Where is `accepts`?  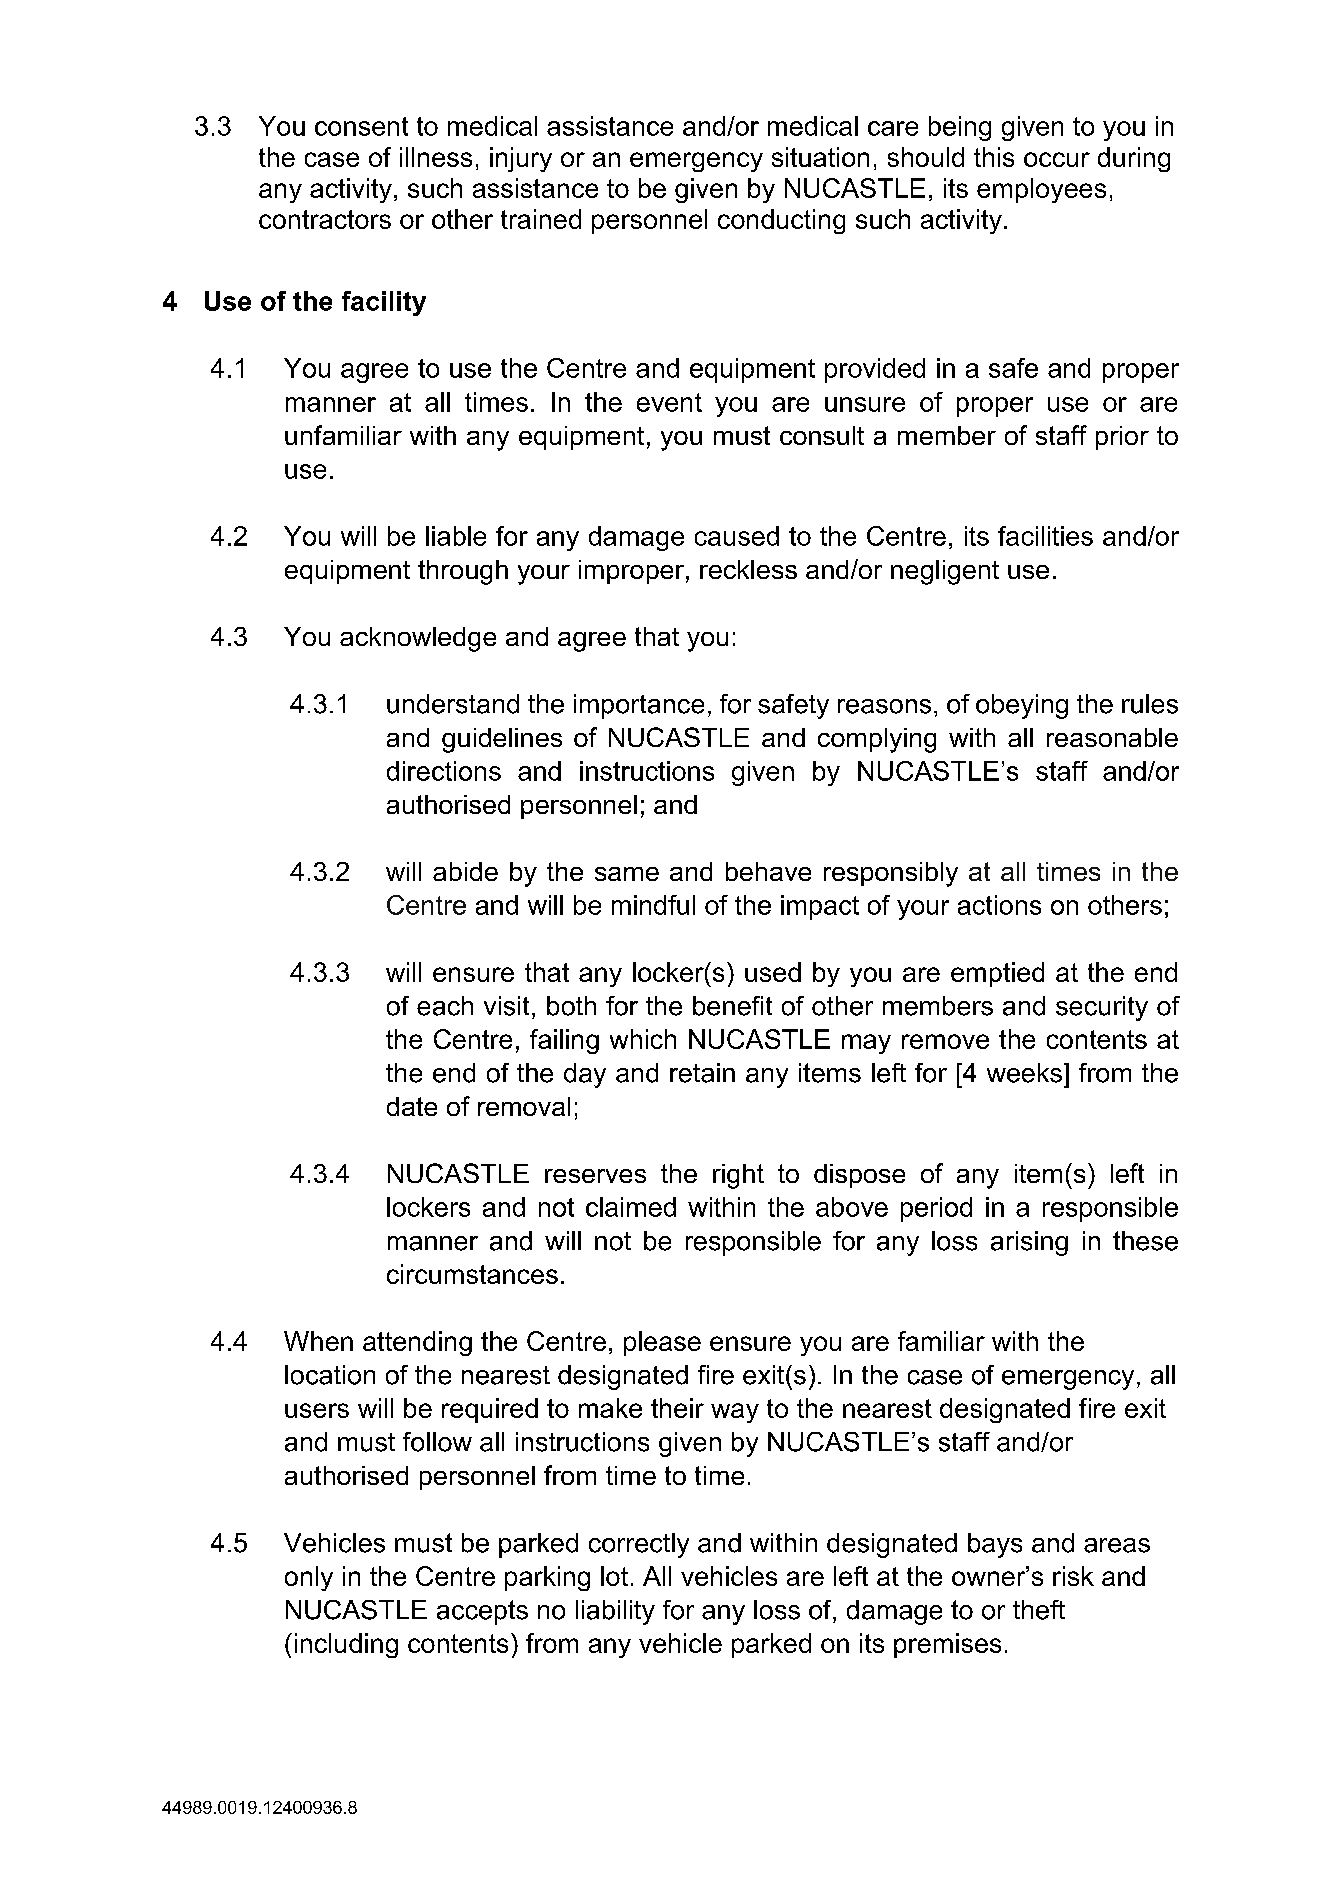
accepts is located at coordinates (482, 1612).
